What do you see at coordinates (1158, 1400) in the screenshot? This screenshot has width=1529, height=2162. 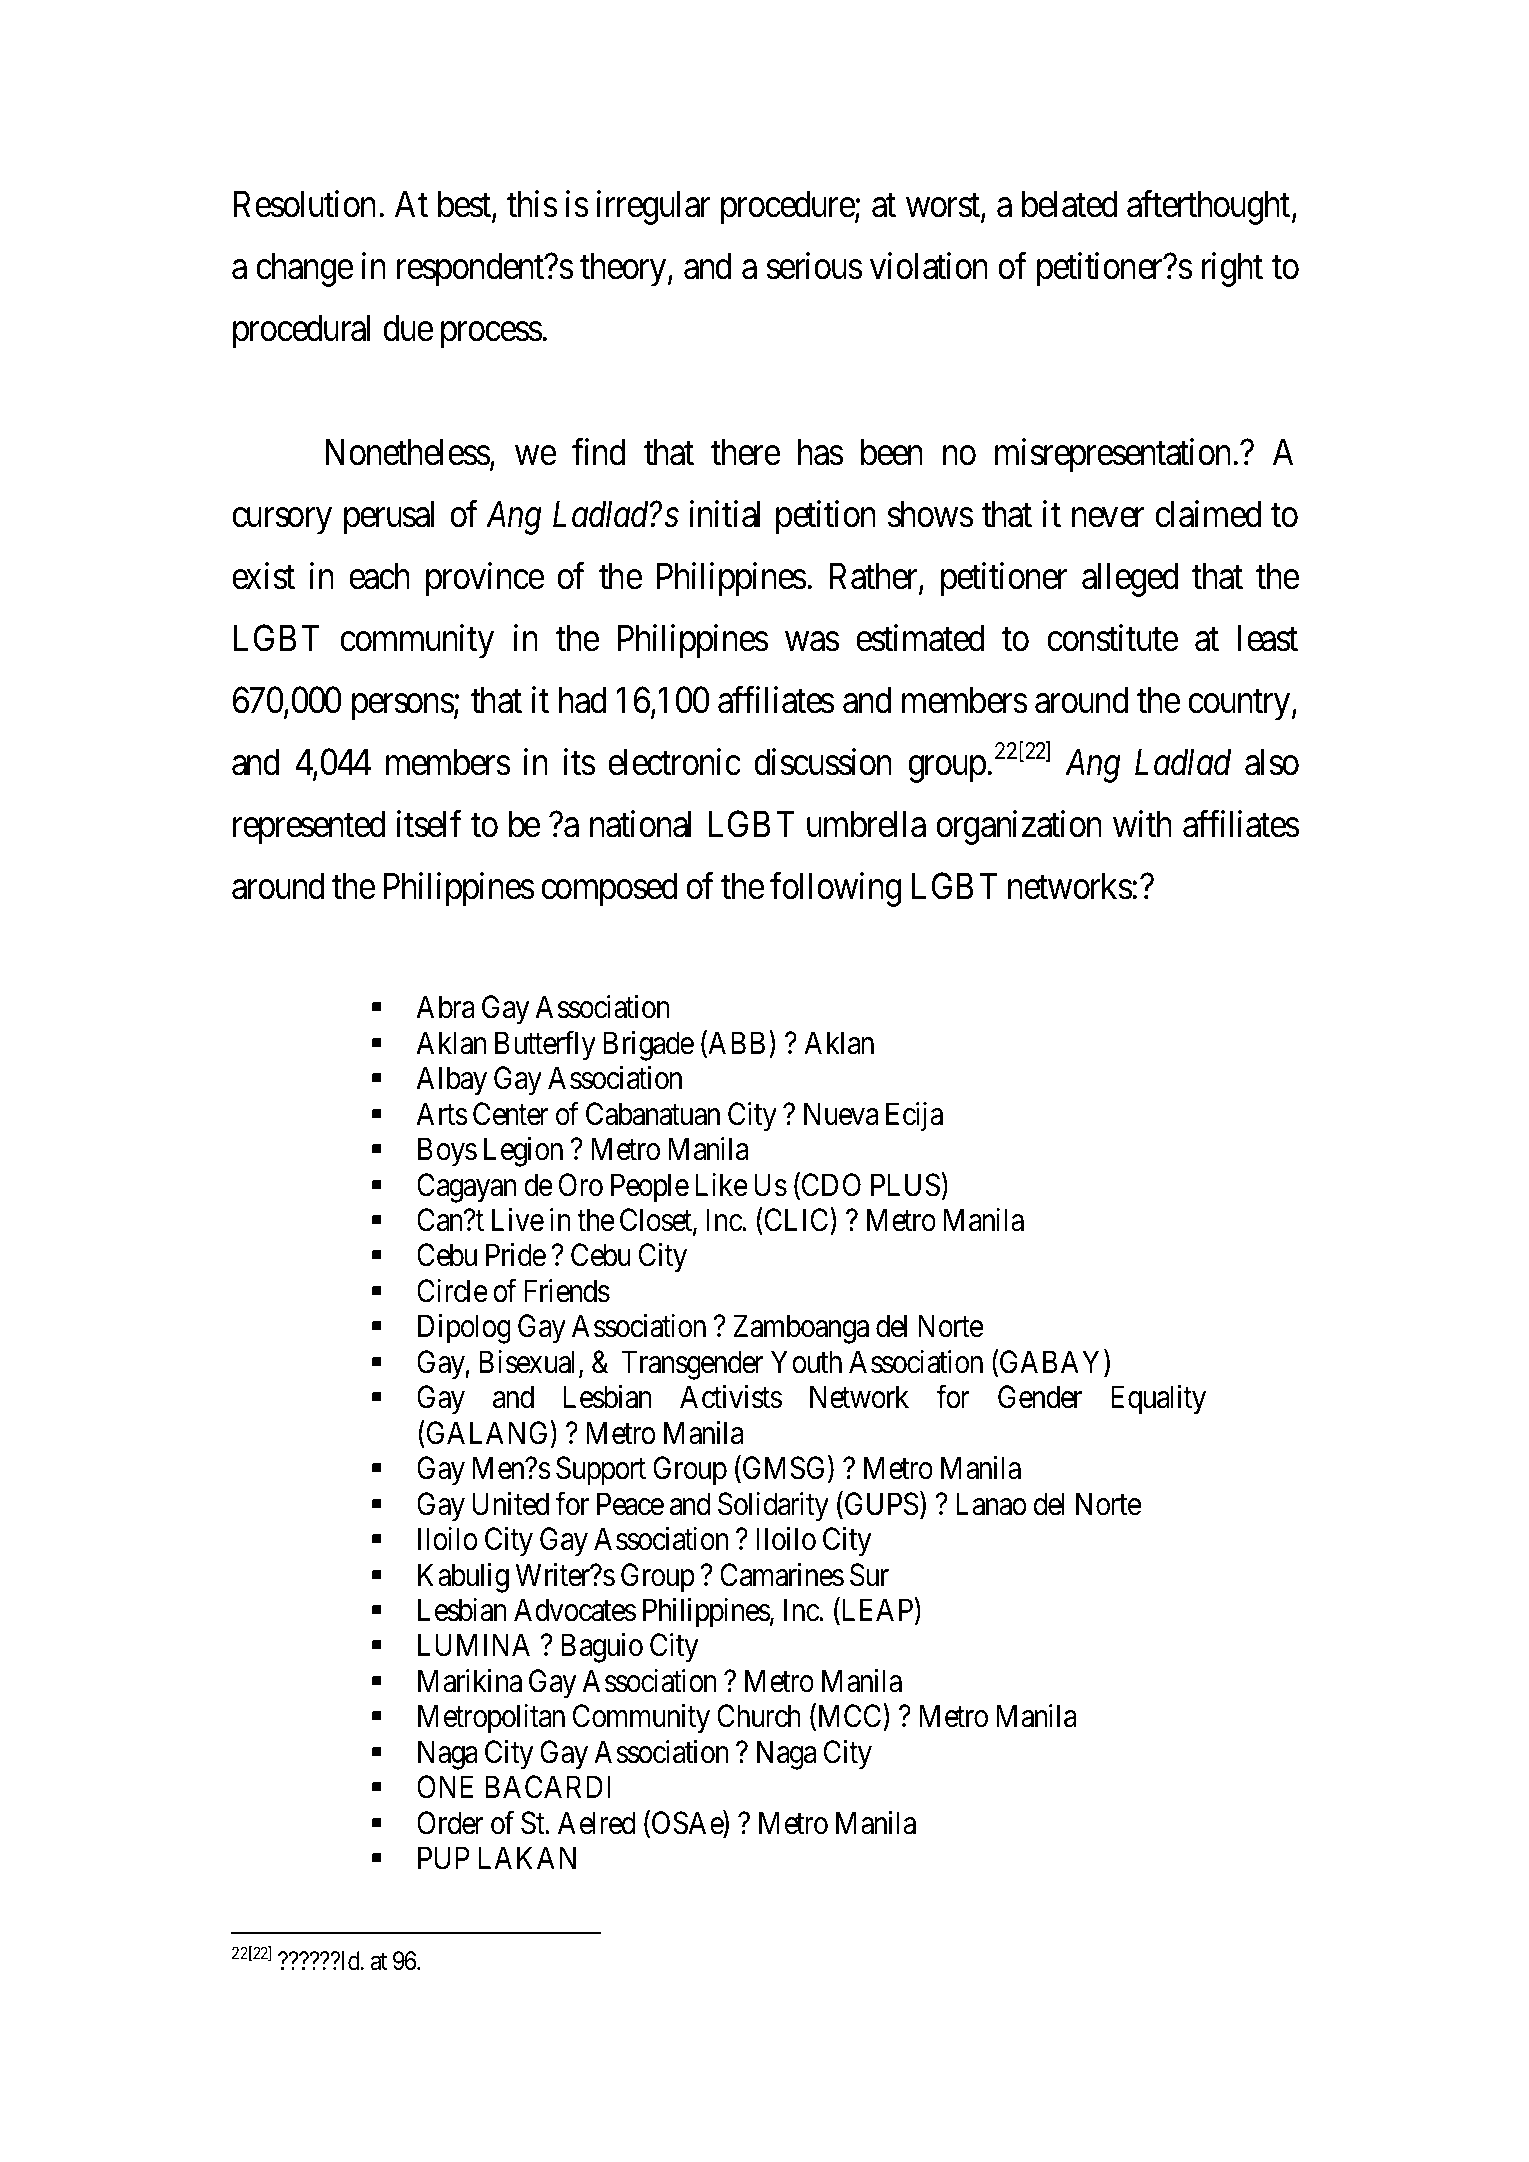 I see `Equality` at bounding box center [1158, 1400].
